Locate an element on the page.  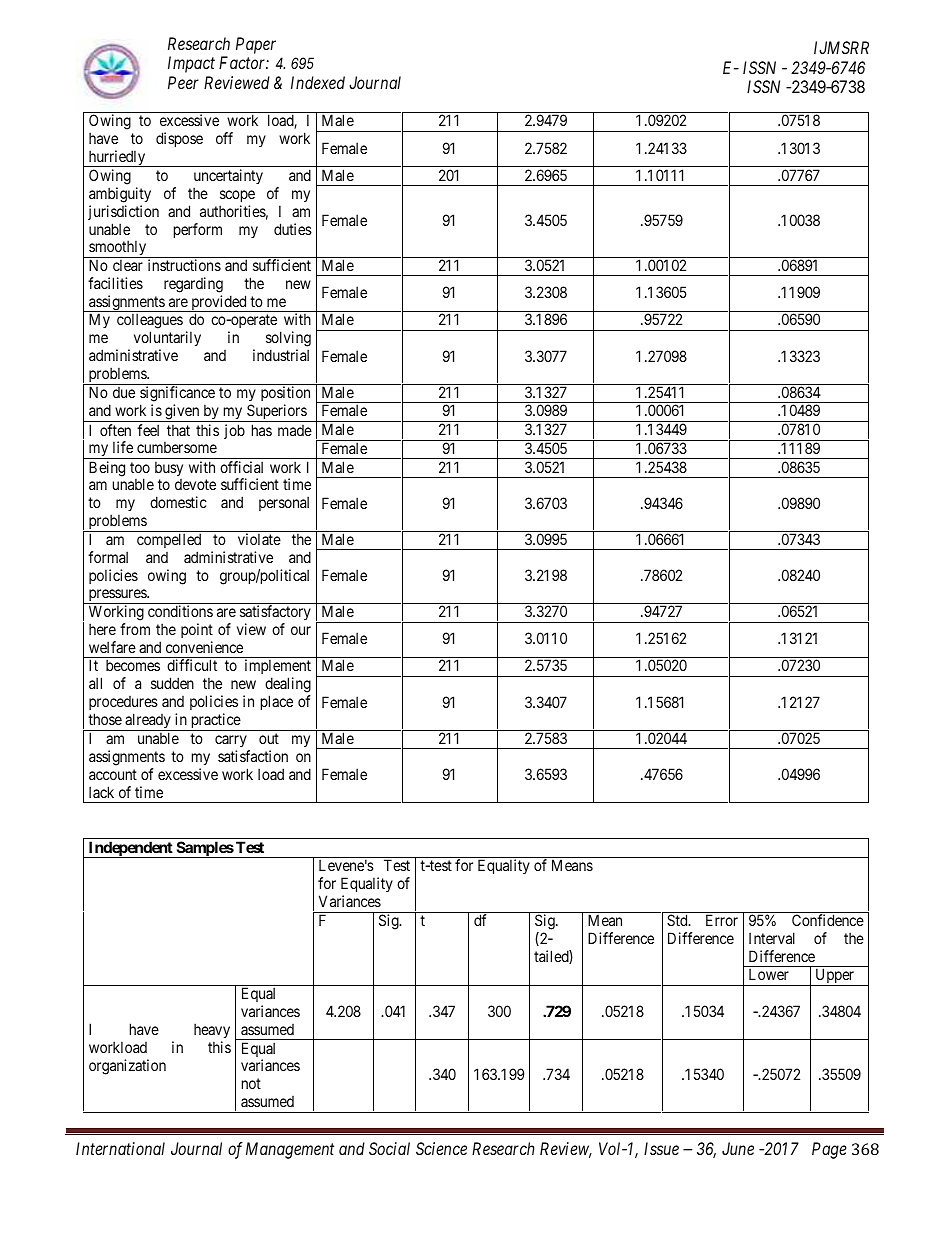
Paper is located at coordinates (256, 45).
